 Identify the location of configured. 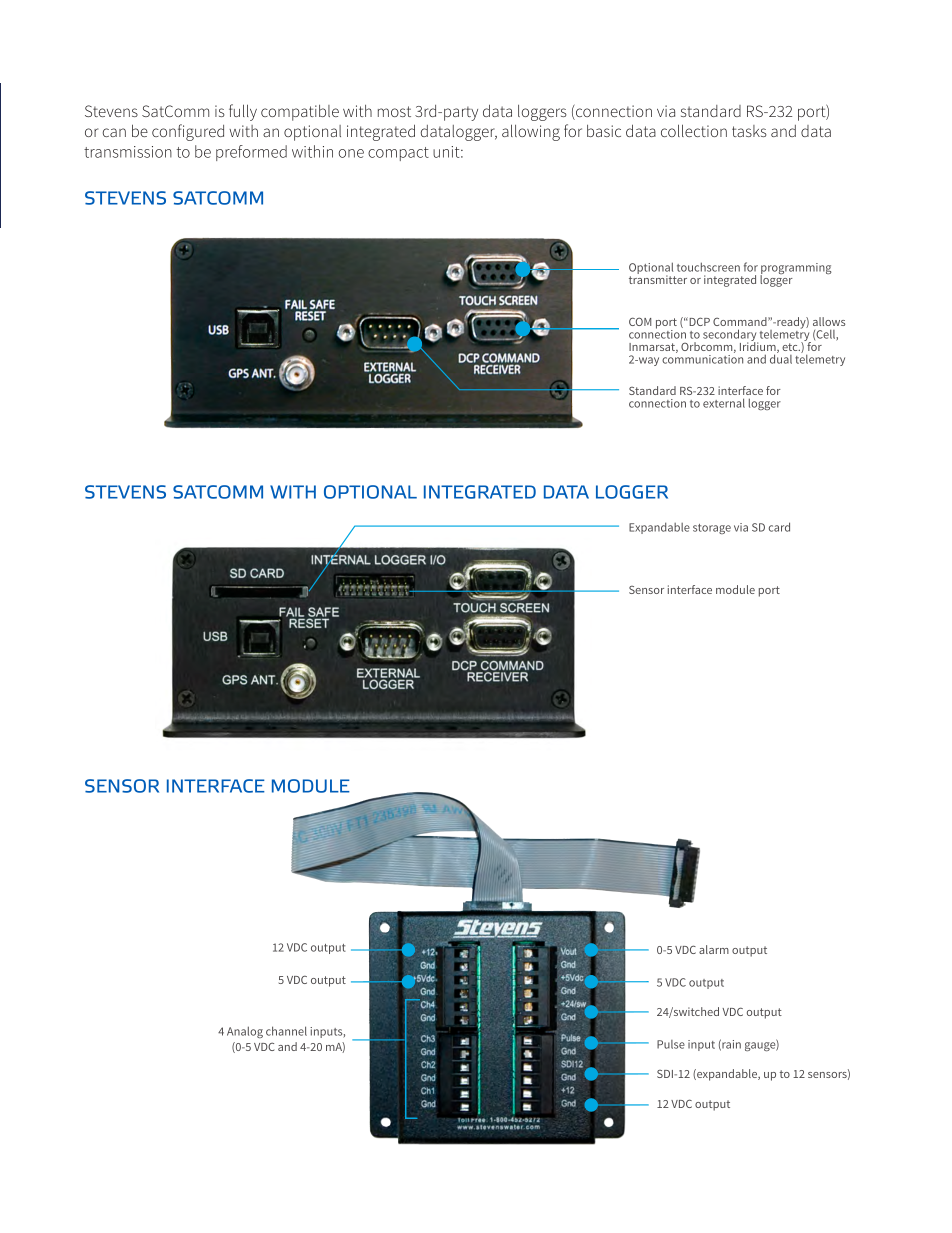
(188, 132).
